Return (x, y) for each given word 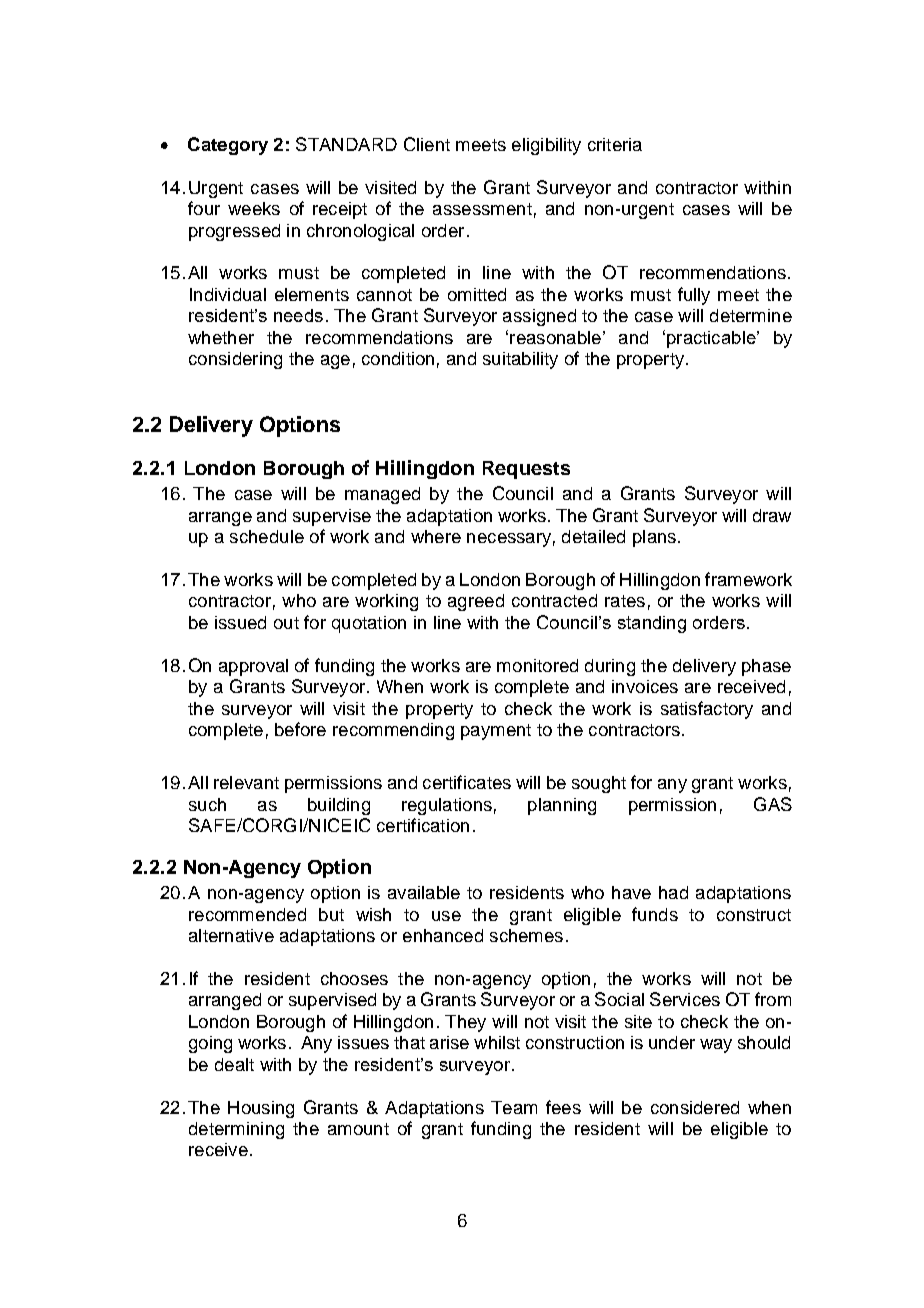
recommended (247, 914)
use (446, 916)
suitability (520, 360)
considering (235, 360)
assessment (482, 209)
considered (695, 1107)
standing (652, 624)
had (673, 892)
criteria (615, 144)
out (286, 623)
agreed (476, 602)
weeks (254, 208)
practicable (712, 339)
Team (514, 1107)
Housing (261, 1109)
